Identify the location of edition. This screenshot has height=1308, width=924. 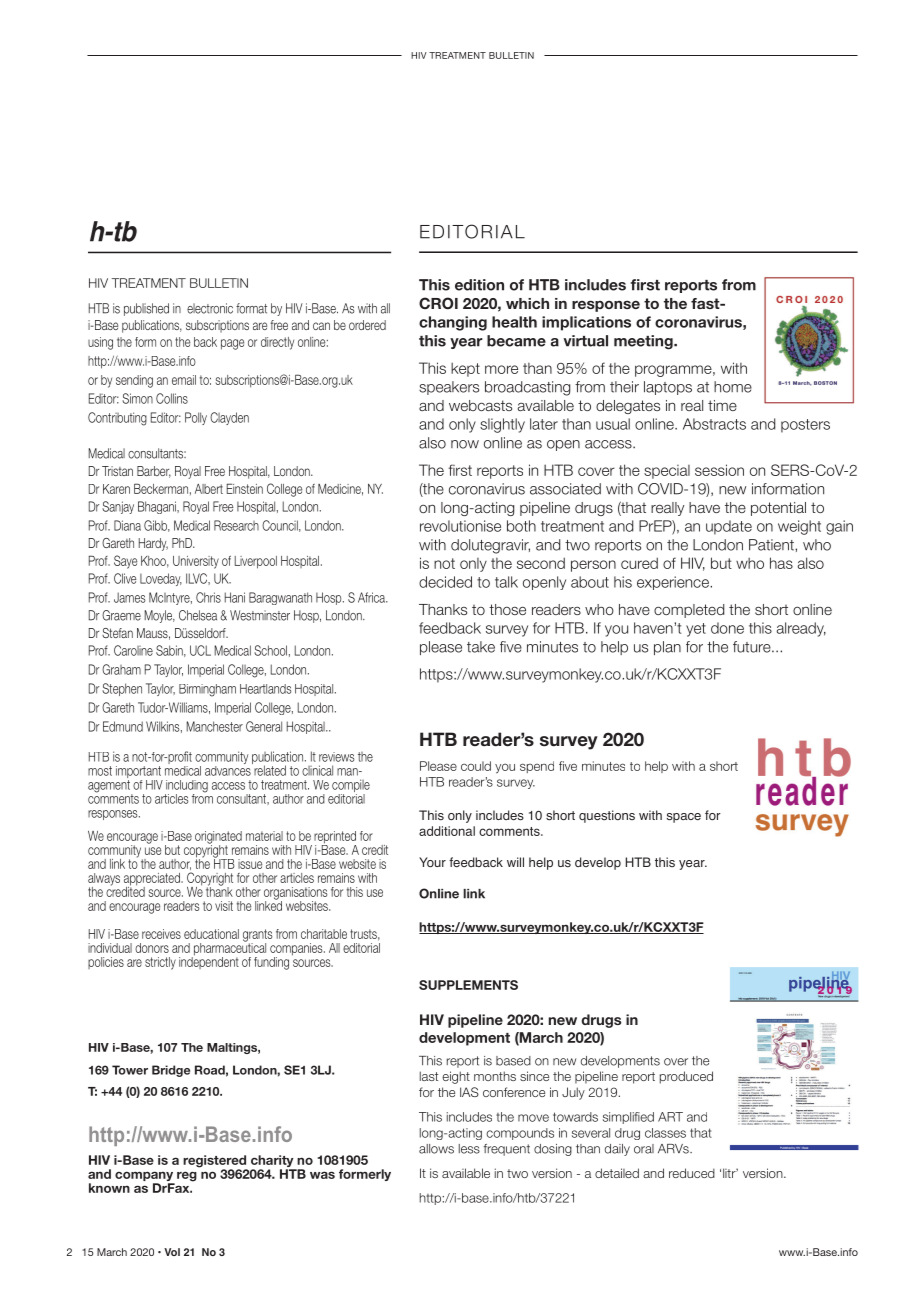
(479, 285).
